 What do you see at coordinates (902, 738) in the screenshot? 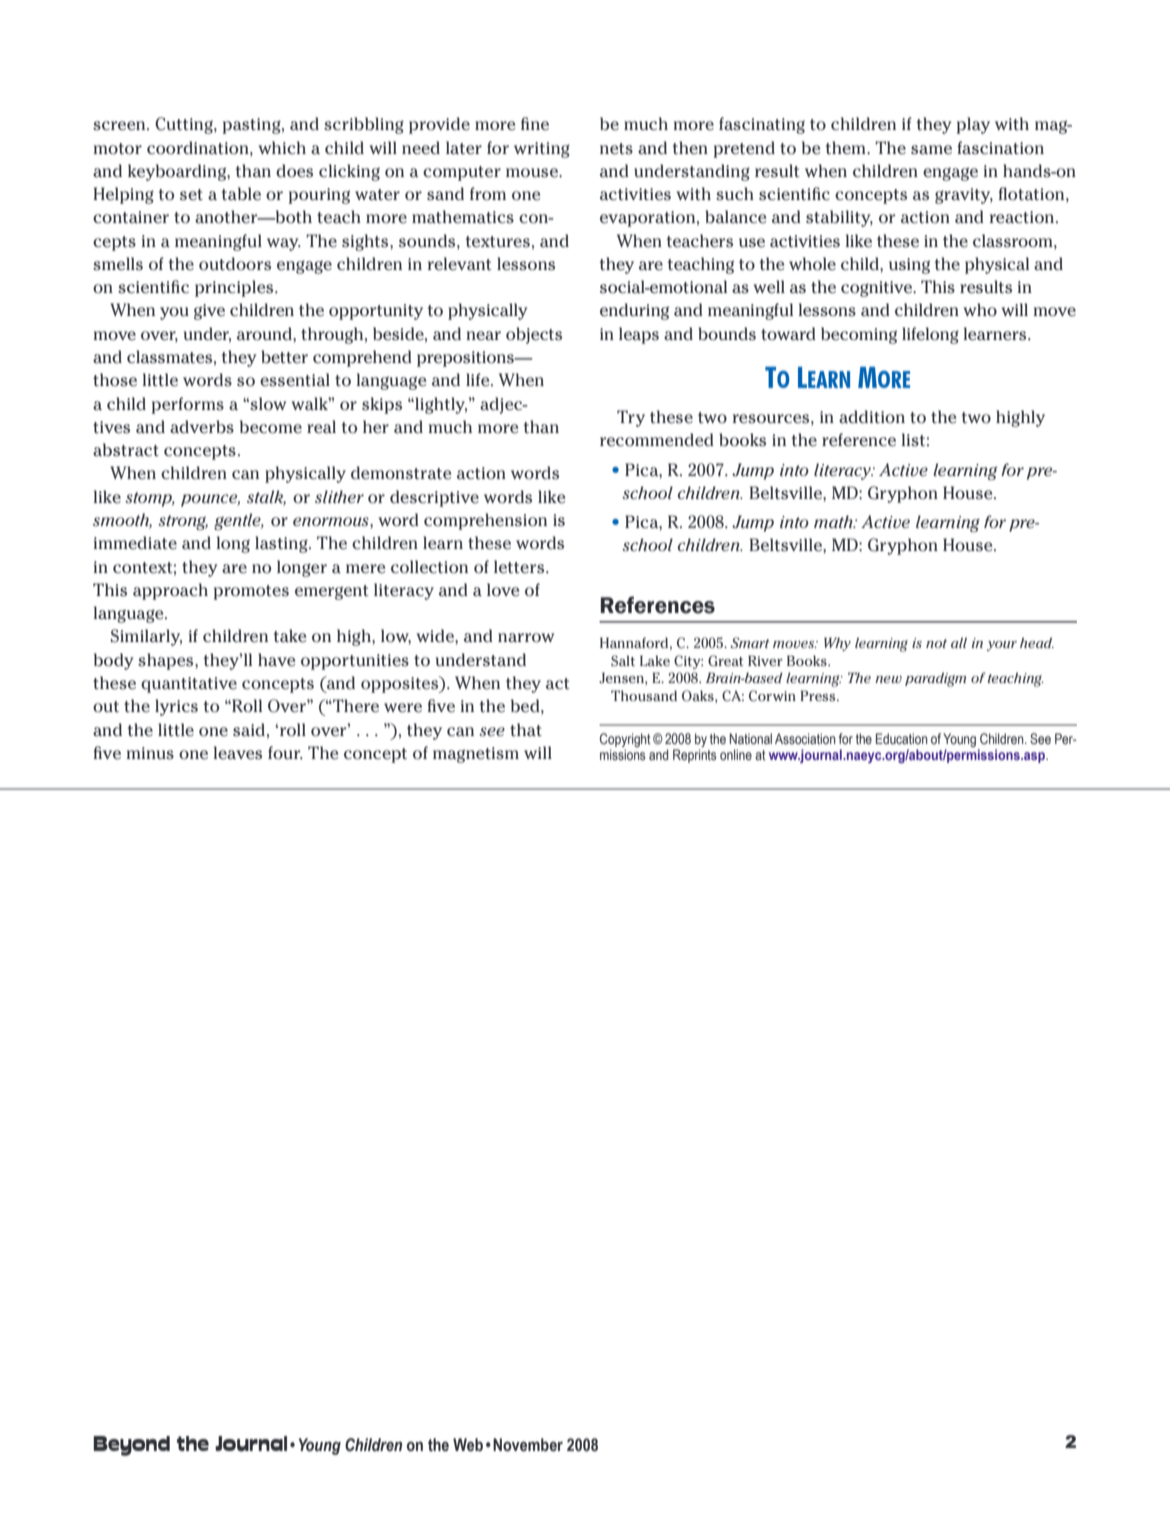
I see `Education` at bounding box center [902, 738].
